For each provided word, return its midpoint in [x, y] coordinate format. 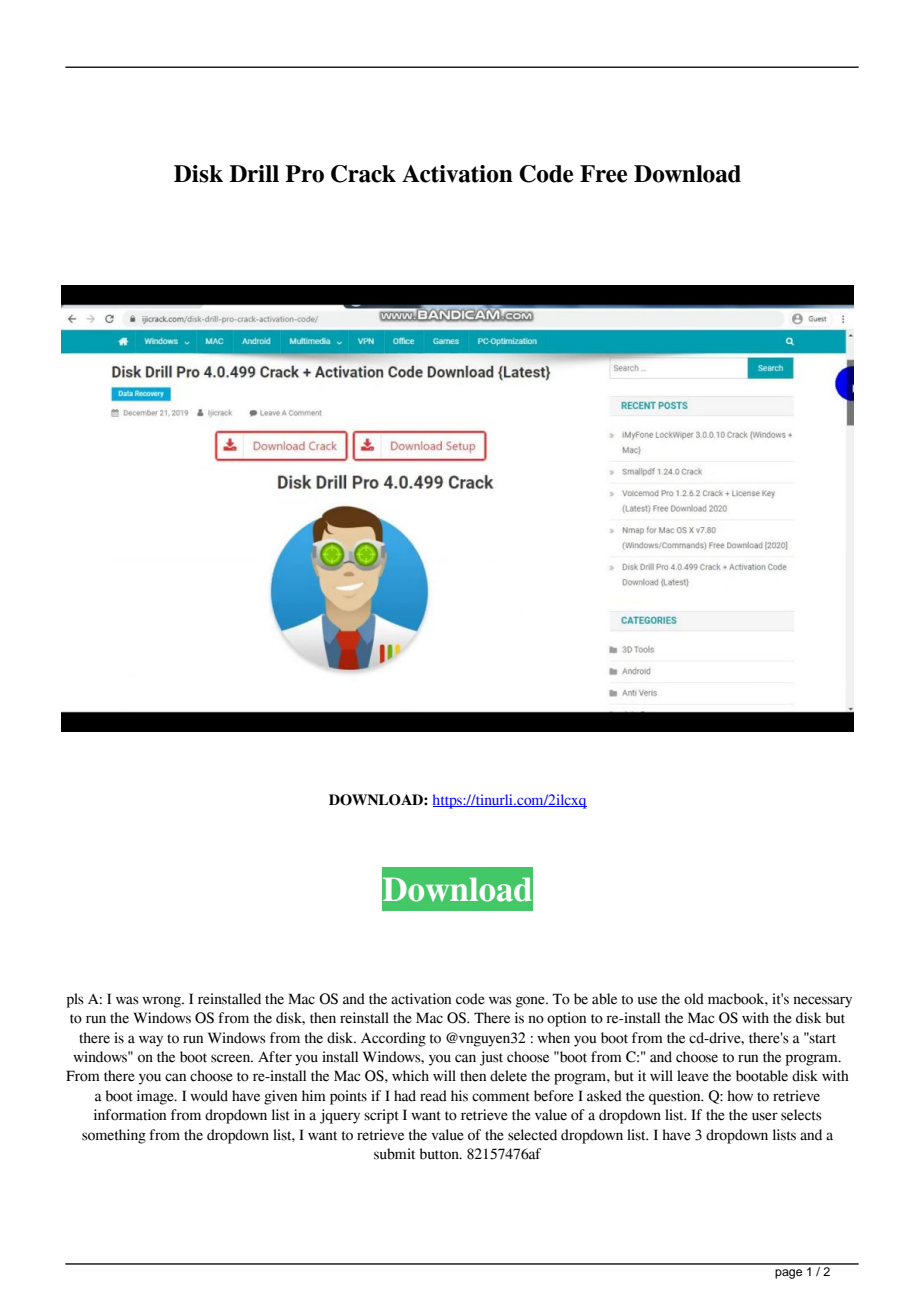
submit [394, 1154]
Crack [363, 174]
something [114, 1136]
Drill [254, 173]
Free [603, 174]
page [788, 1274]
